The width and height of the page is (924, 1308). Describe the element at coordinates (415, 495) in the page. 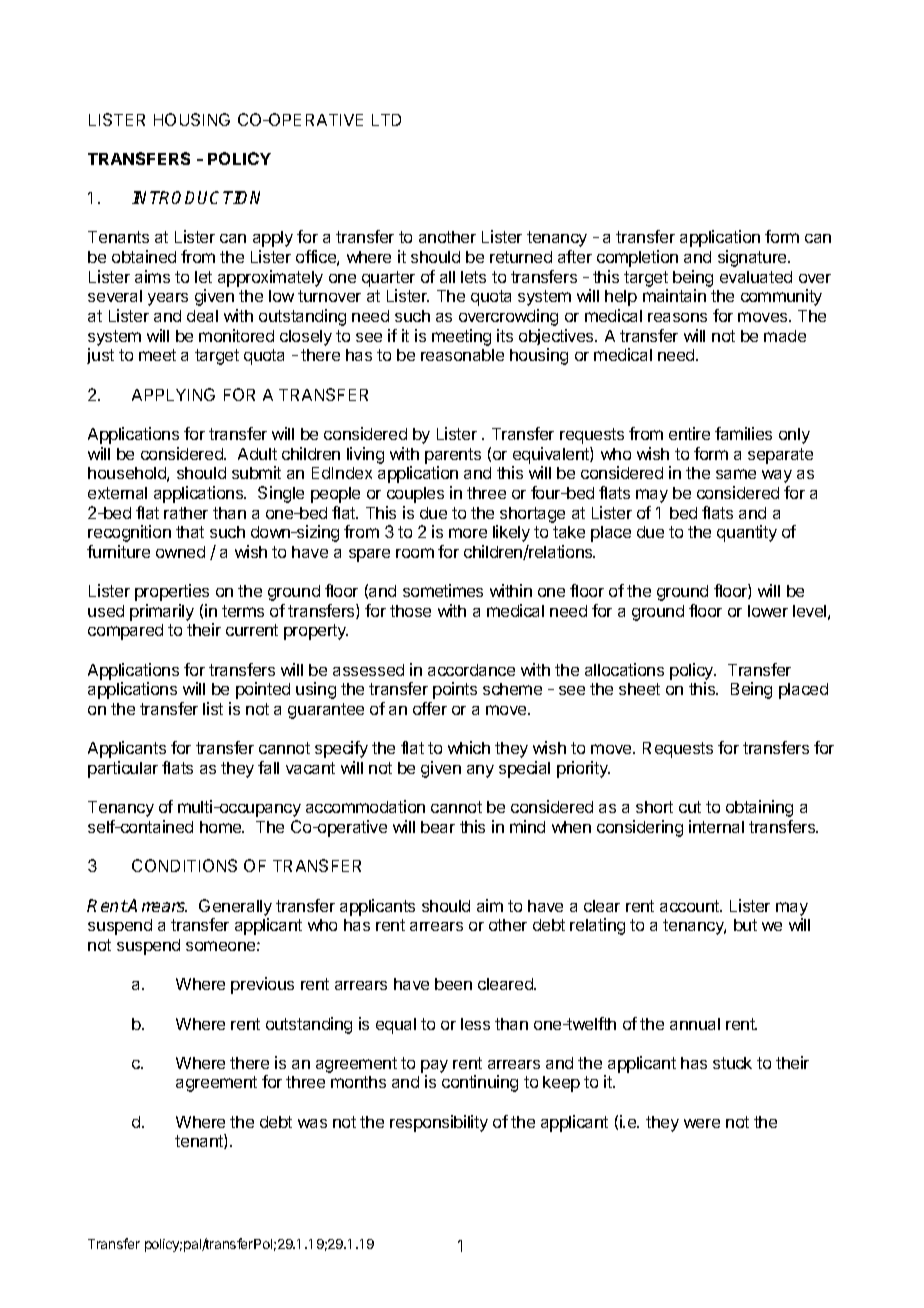

I see `couples` at that location.
